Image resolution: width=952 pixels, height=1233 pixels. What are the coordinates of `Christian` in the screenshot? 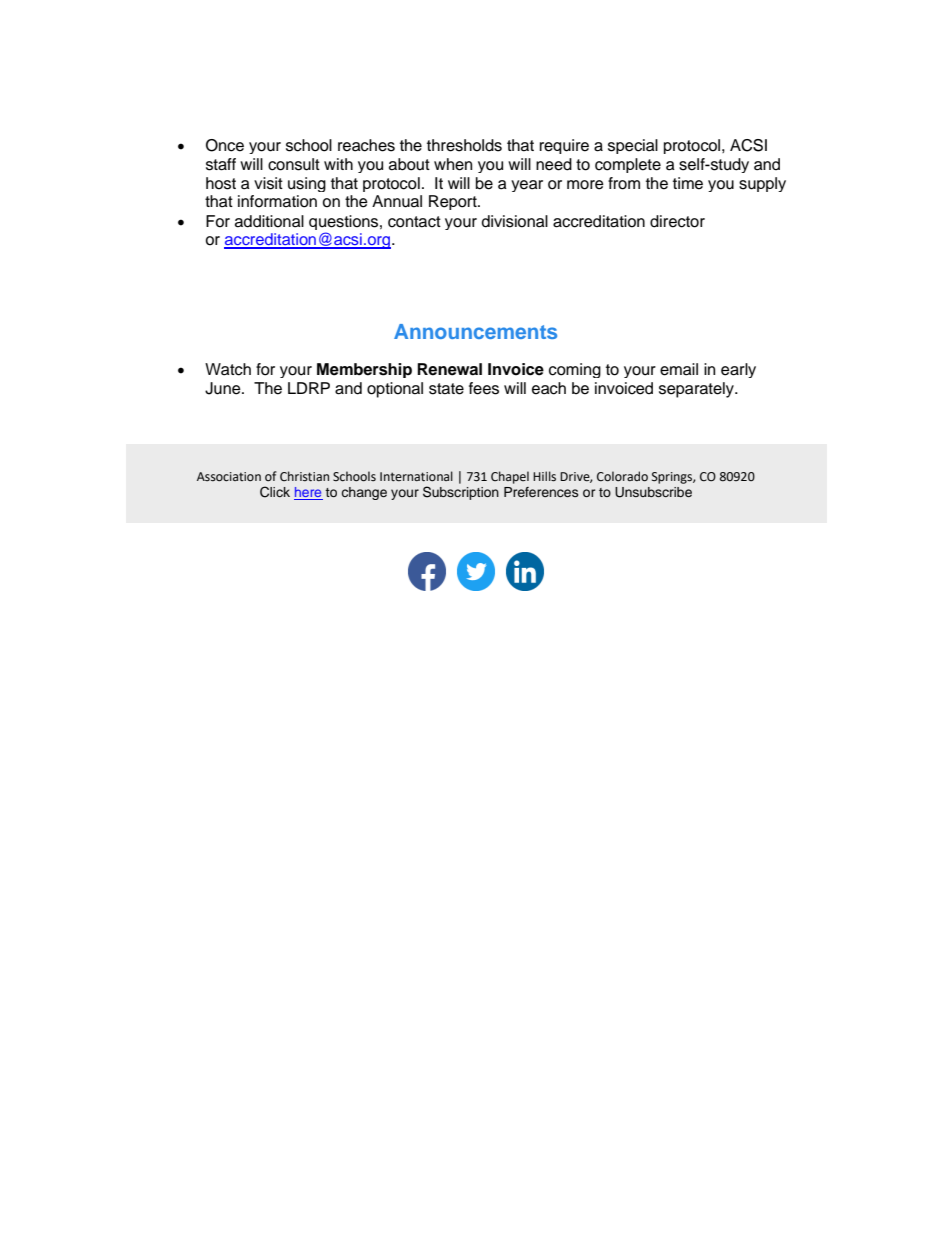 It's located at (304, 476).
